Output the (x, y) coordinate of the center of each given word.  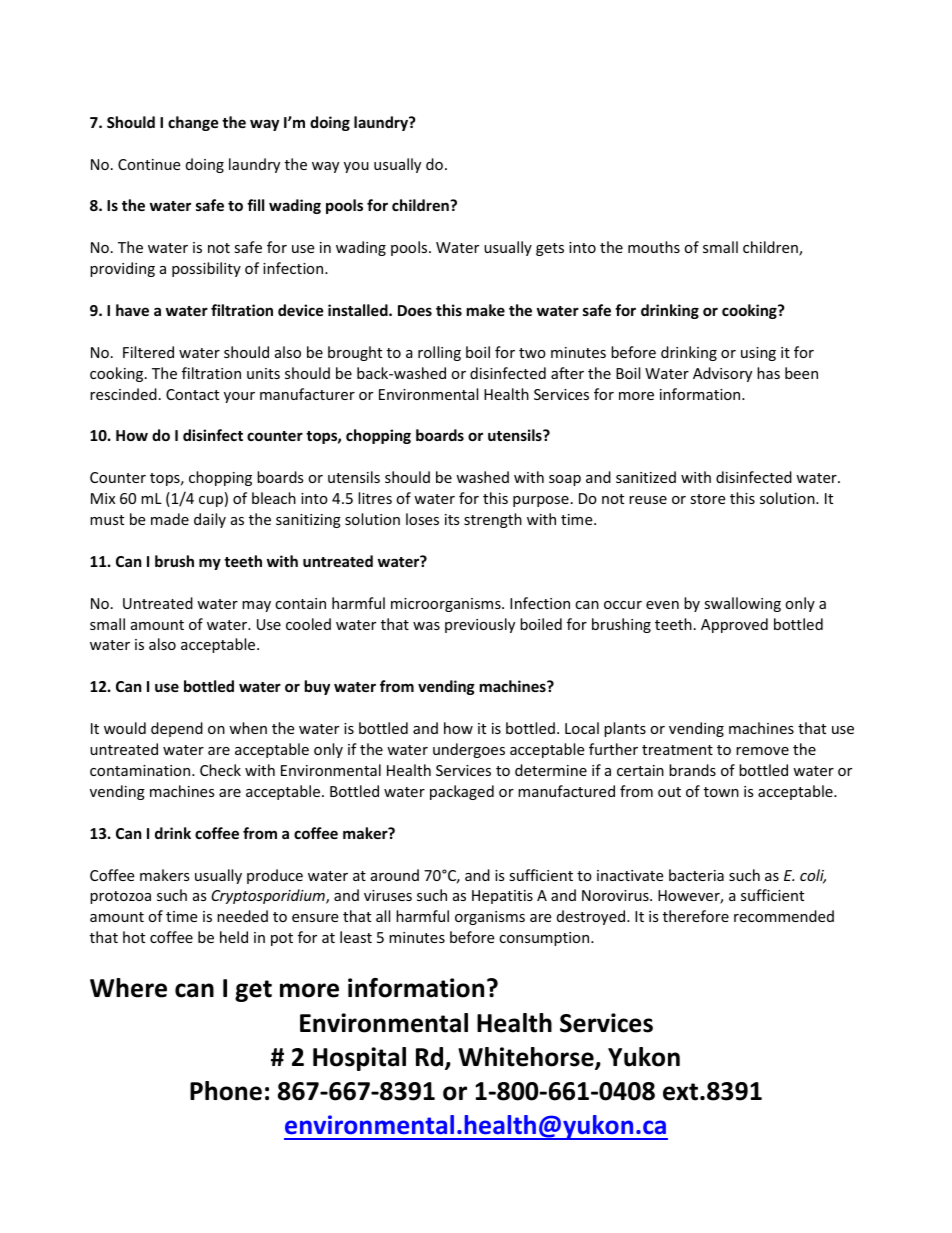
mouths (654, 247)
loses (422, 519)
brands (692, 770)
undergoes (469, 750)
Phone (226, 1091)
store (707, 499)
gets (550, 249)
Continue (149, 164)
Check (220, 770)
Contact (192, 394)
